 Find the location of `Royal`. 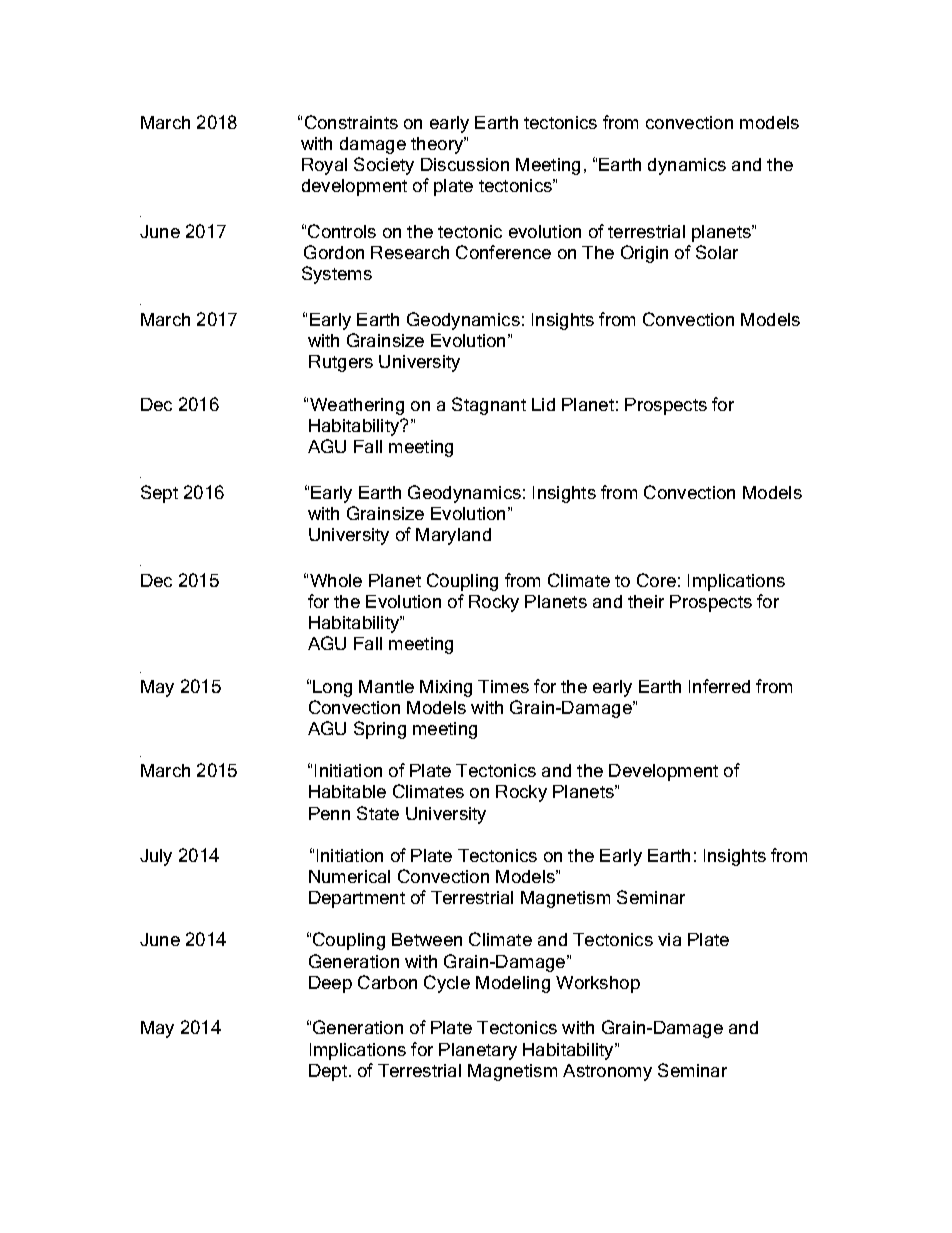

Royal is located at coordinates (324, 166).
